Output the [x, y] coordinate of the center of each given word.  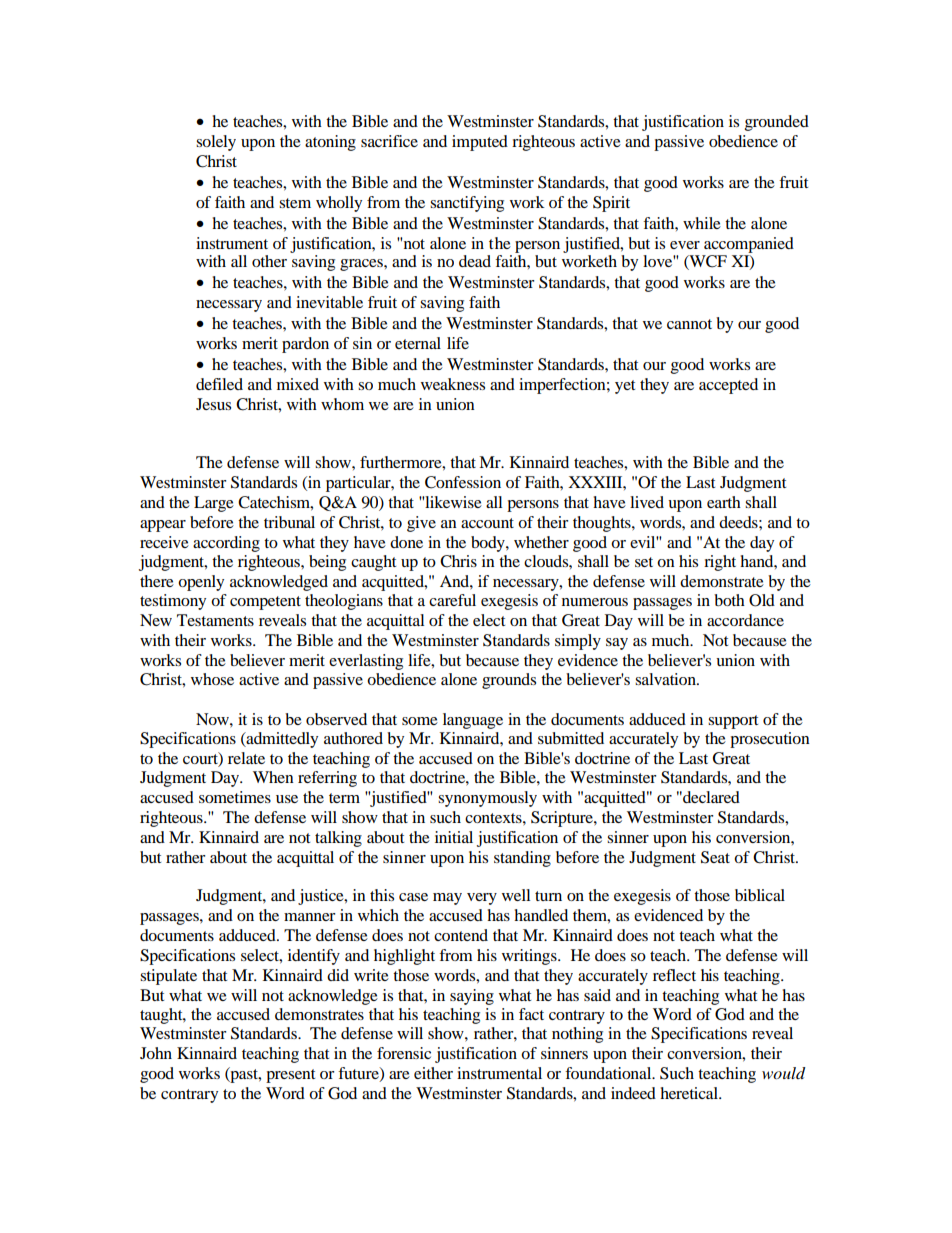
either [433, 1073]
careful [452, 600]
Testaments [215, 620]
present [290, 1076]
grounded [777, 123]
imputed [480, 143]
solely [216, 143]
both [729, 600]
